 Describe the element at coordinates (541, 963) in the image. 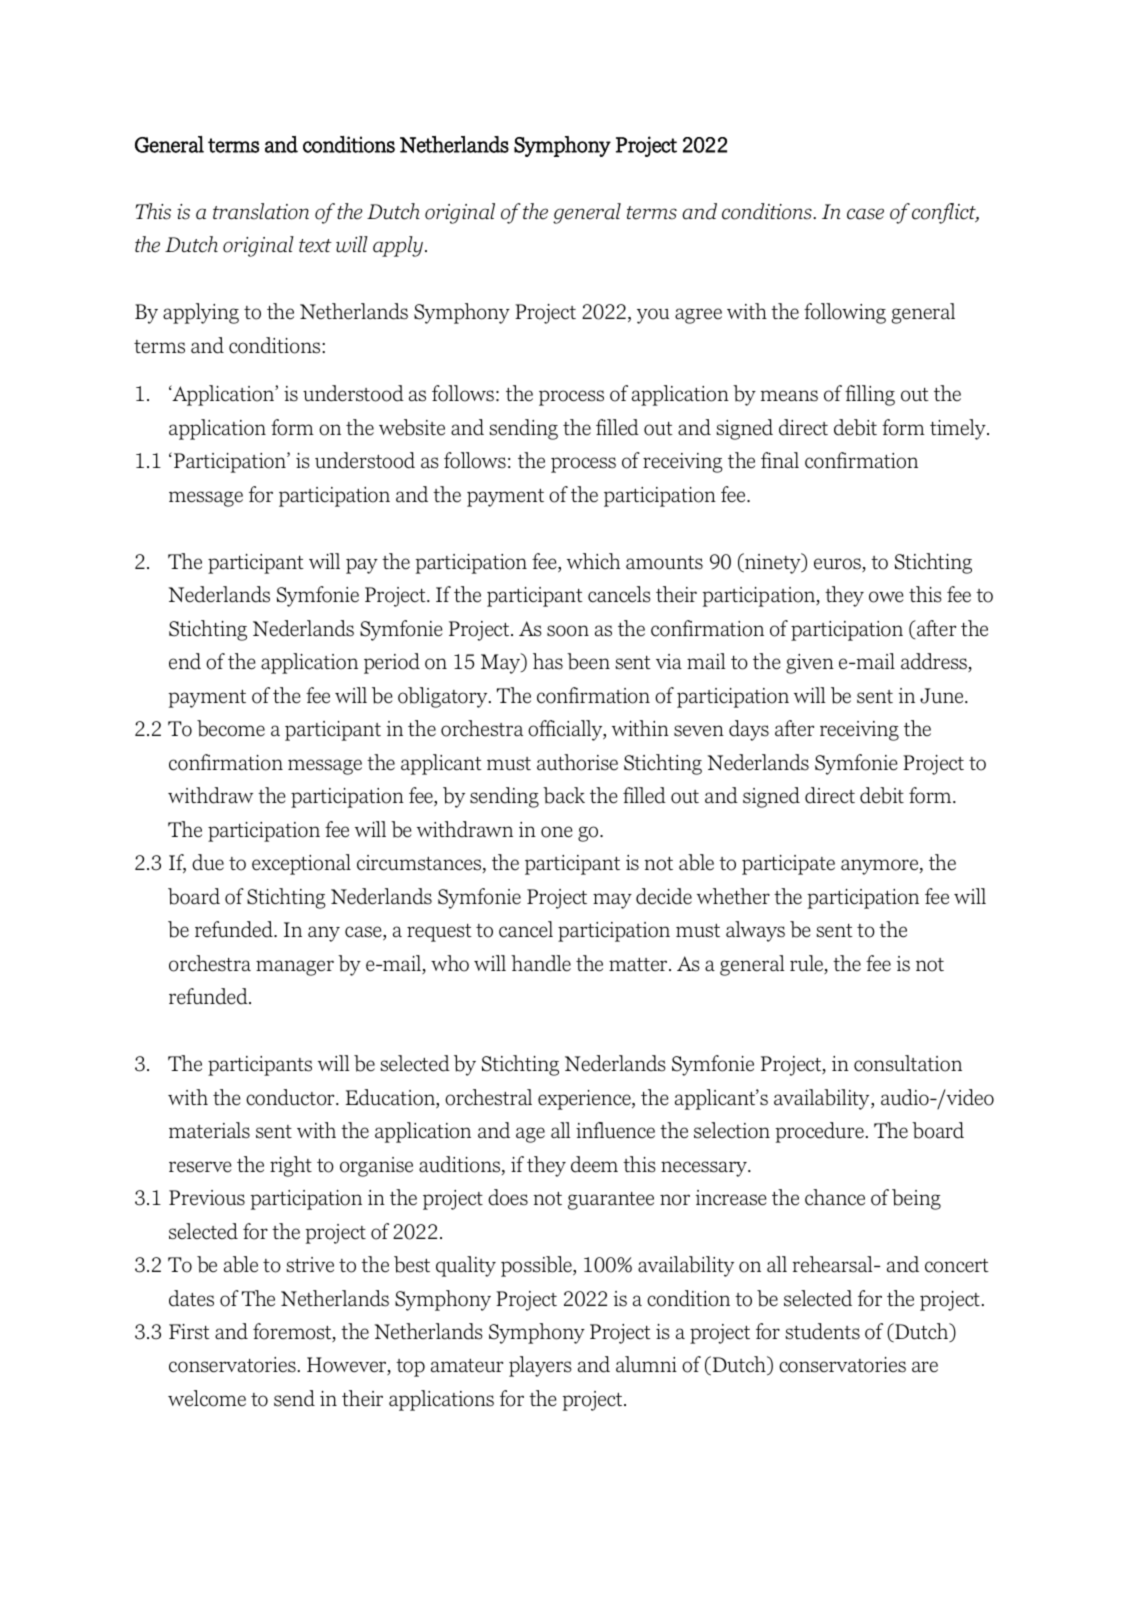

I see `handle` at that location.
